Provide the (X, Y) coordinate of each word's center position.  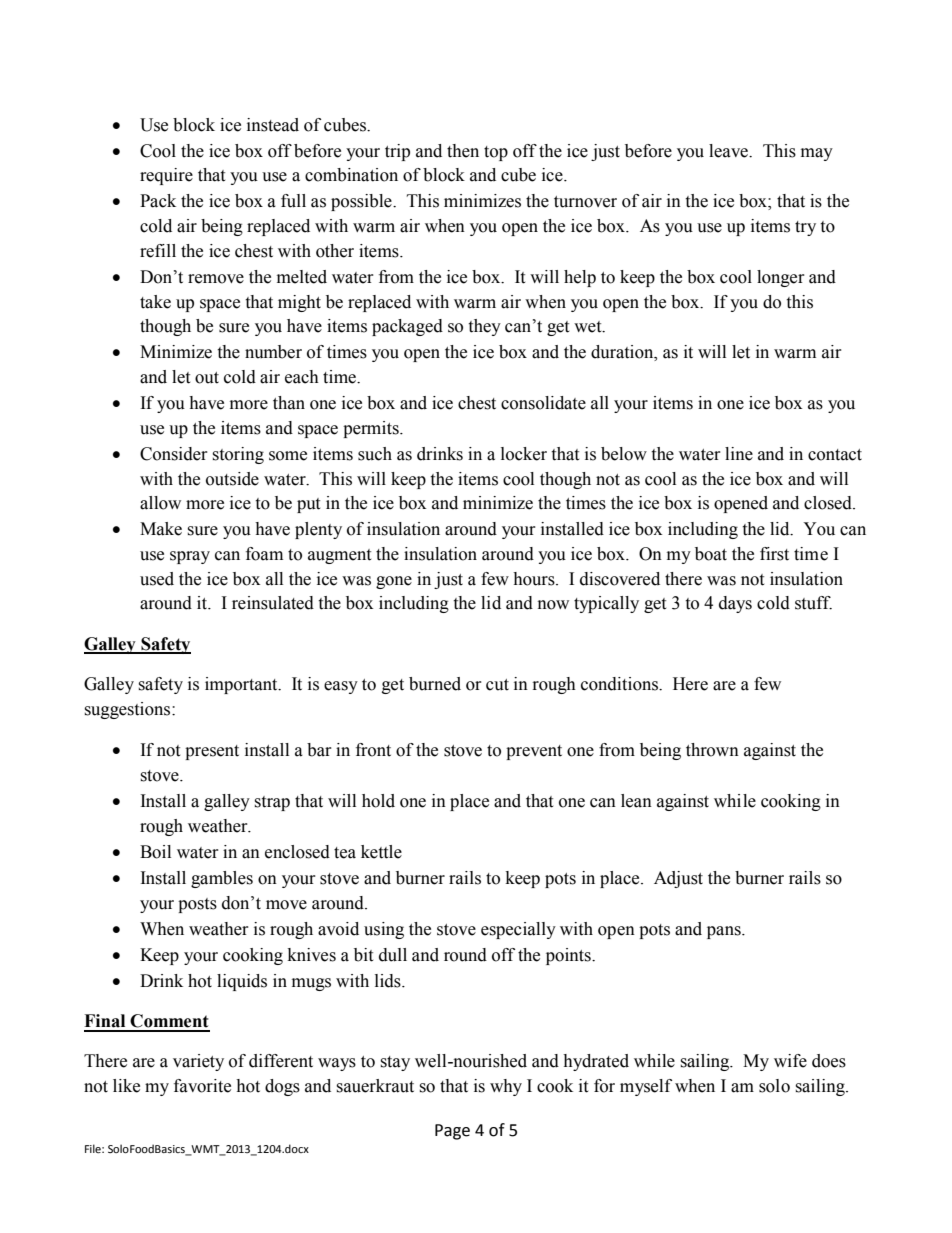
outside (232, 479)
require (166, 176)
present (212, 752)
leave (729, 151)
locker (524, 454)
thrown (712, 750)
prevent (534, 752)
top (496, 153)
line (739, 454)
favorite (202, 1086)
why (506, 1087)
